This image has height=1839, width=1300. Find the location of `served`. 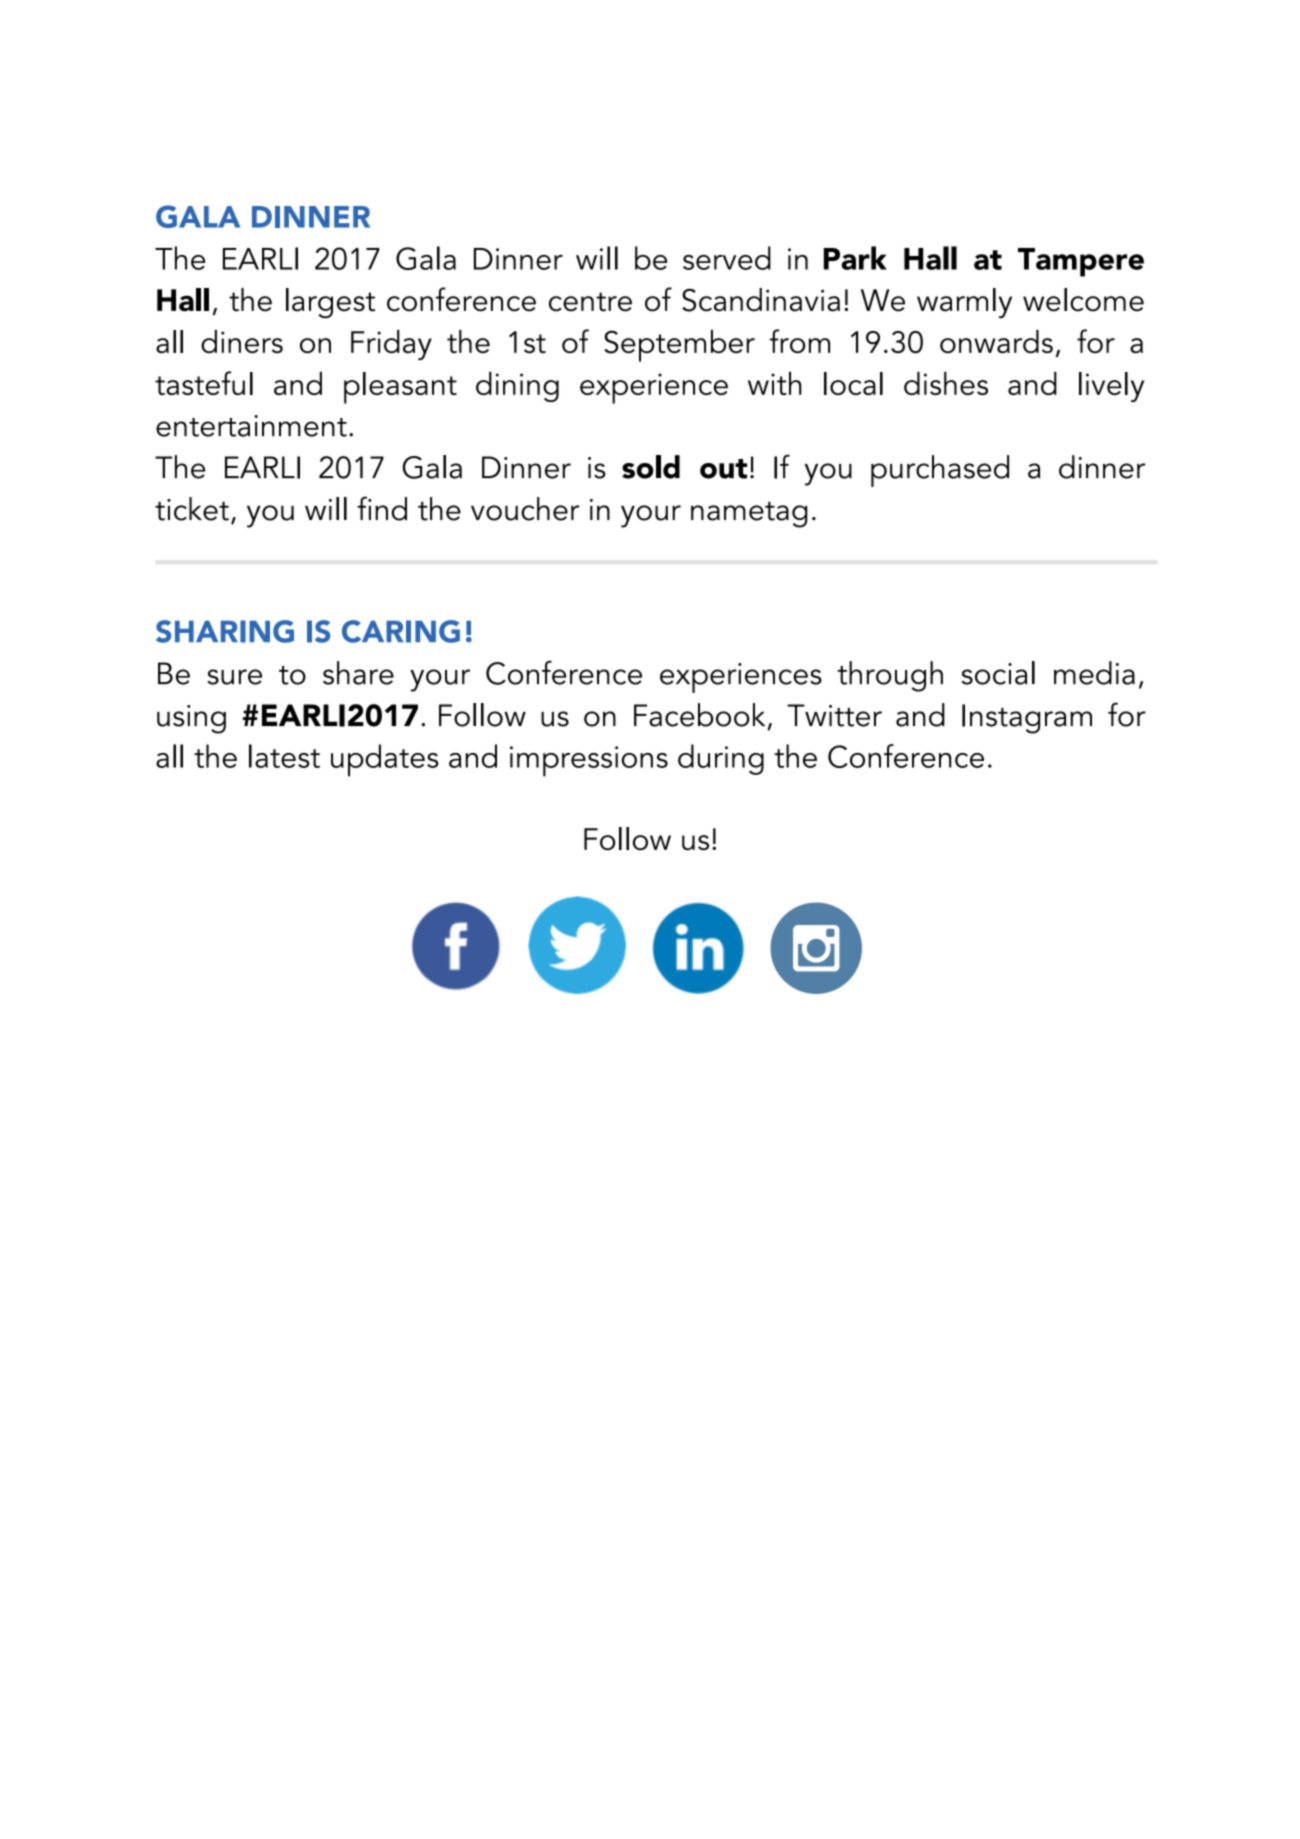

served is located at coordinates (727, 258).
